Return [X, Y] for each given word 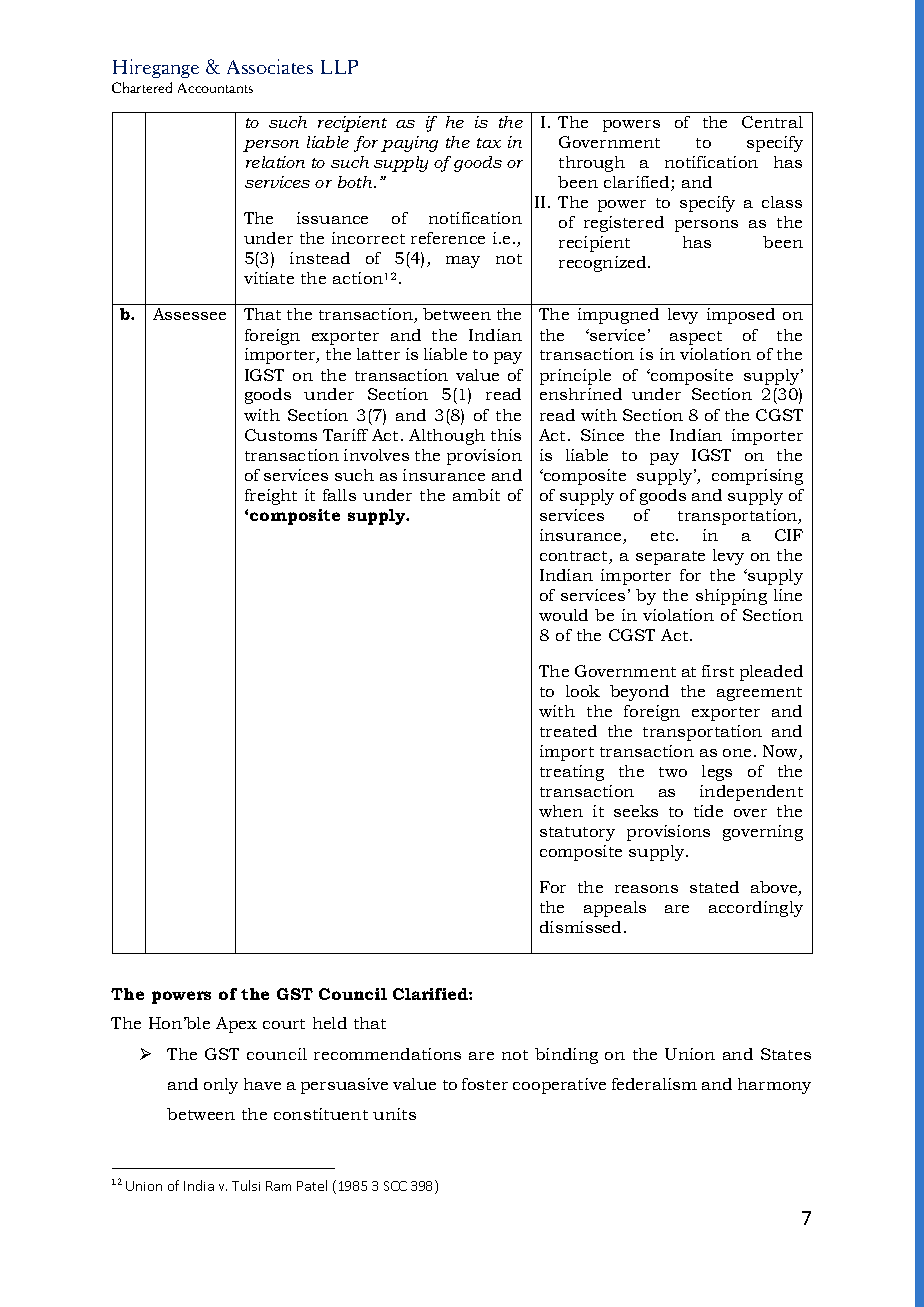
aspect [696, 338]
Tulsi [246, 1185]
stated [714, 887]
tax [489, 143]
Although [447, 437]
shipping [731, 597]
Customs [281, 435]
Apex [236, 1025]
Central [772, 122]
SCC [395, 1186]
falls [339, 495]
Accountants [215, 88]
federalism [654, 1084]
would [563, 615]
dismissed [580, 927]
